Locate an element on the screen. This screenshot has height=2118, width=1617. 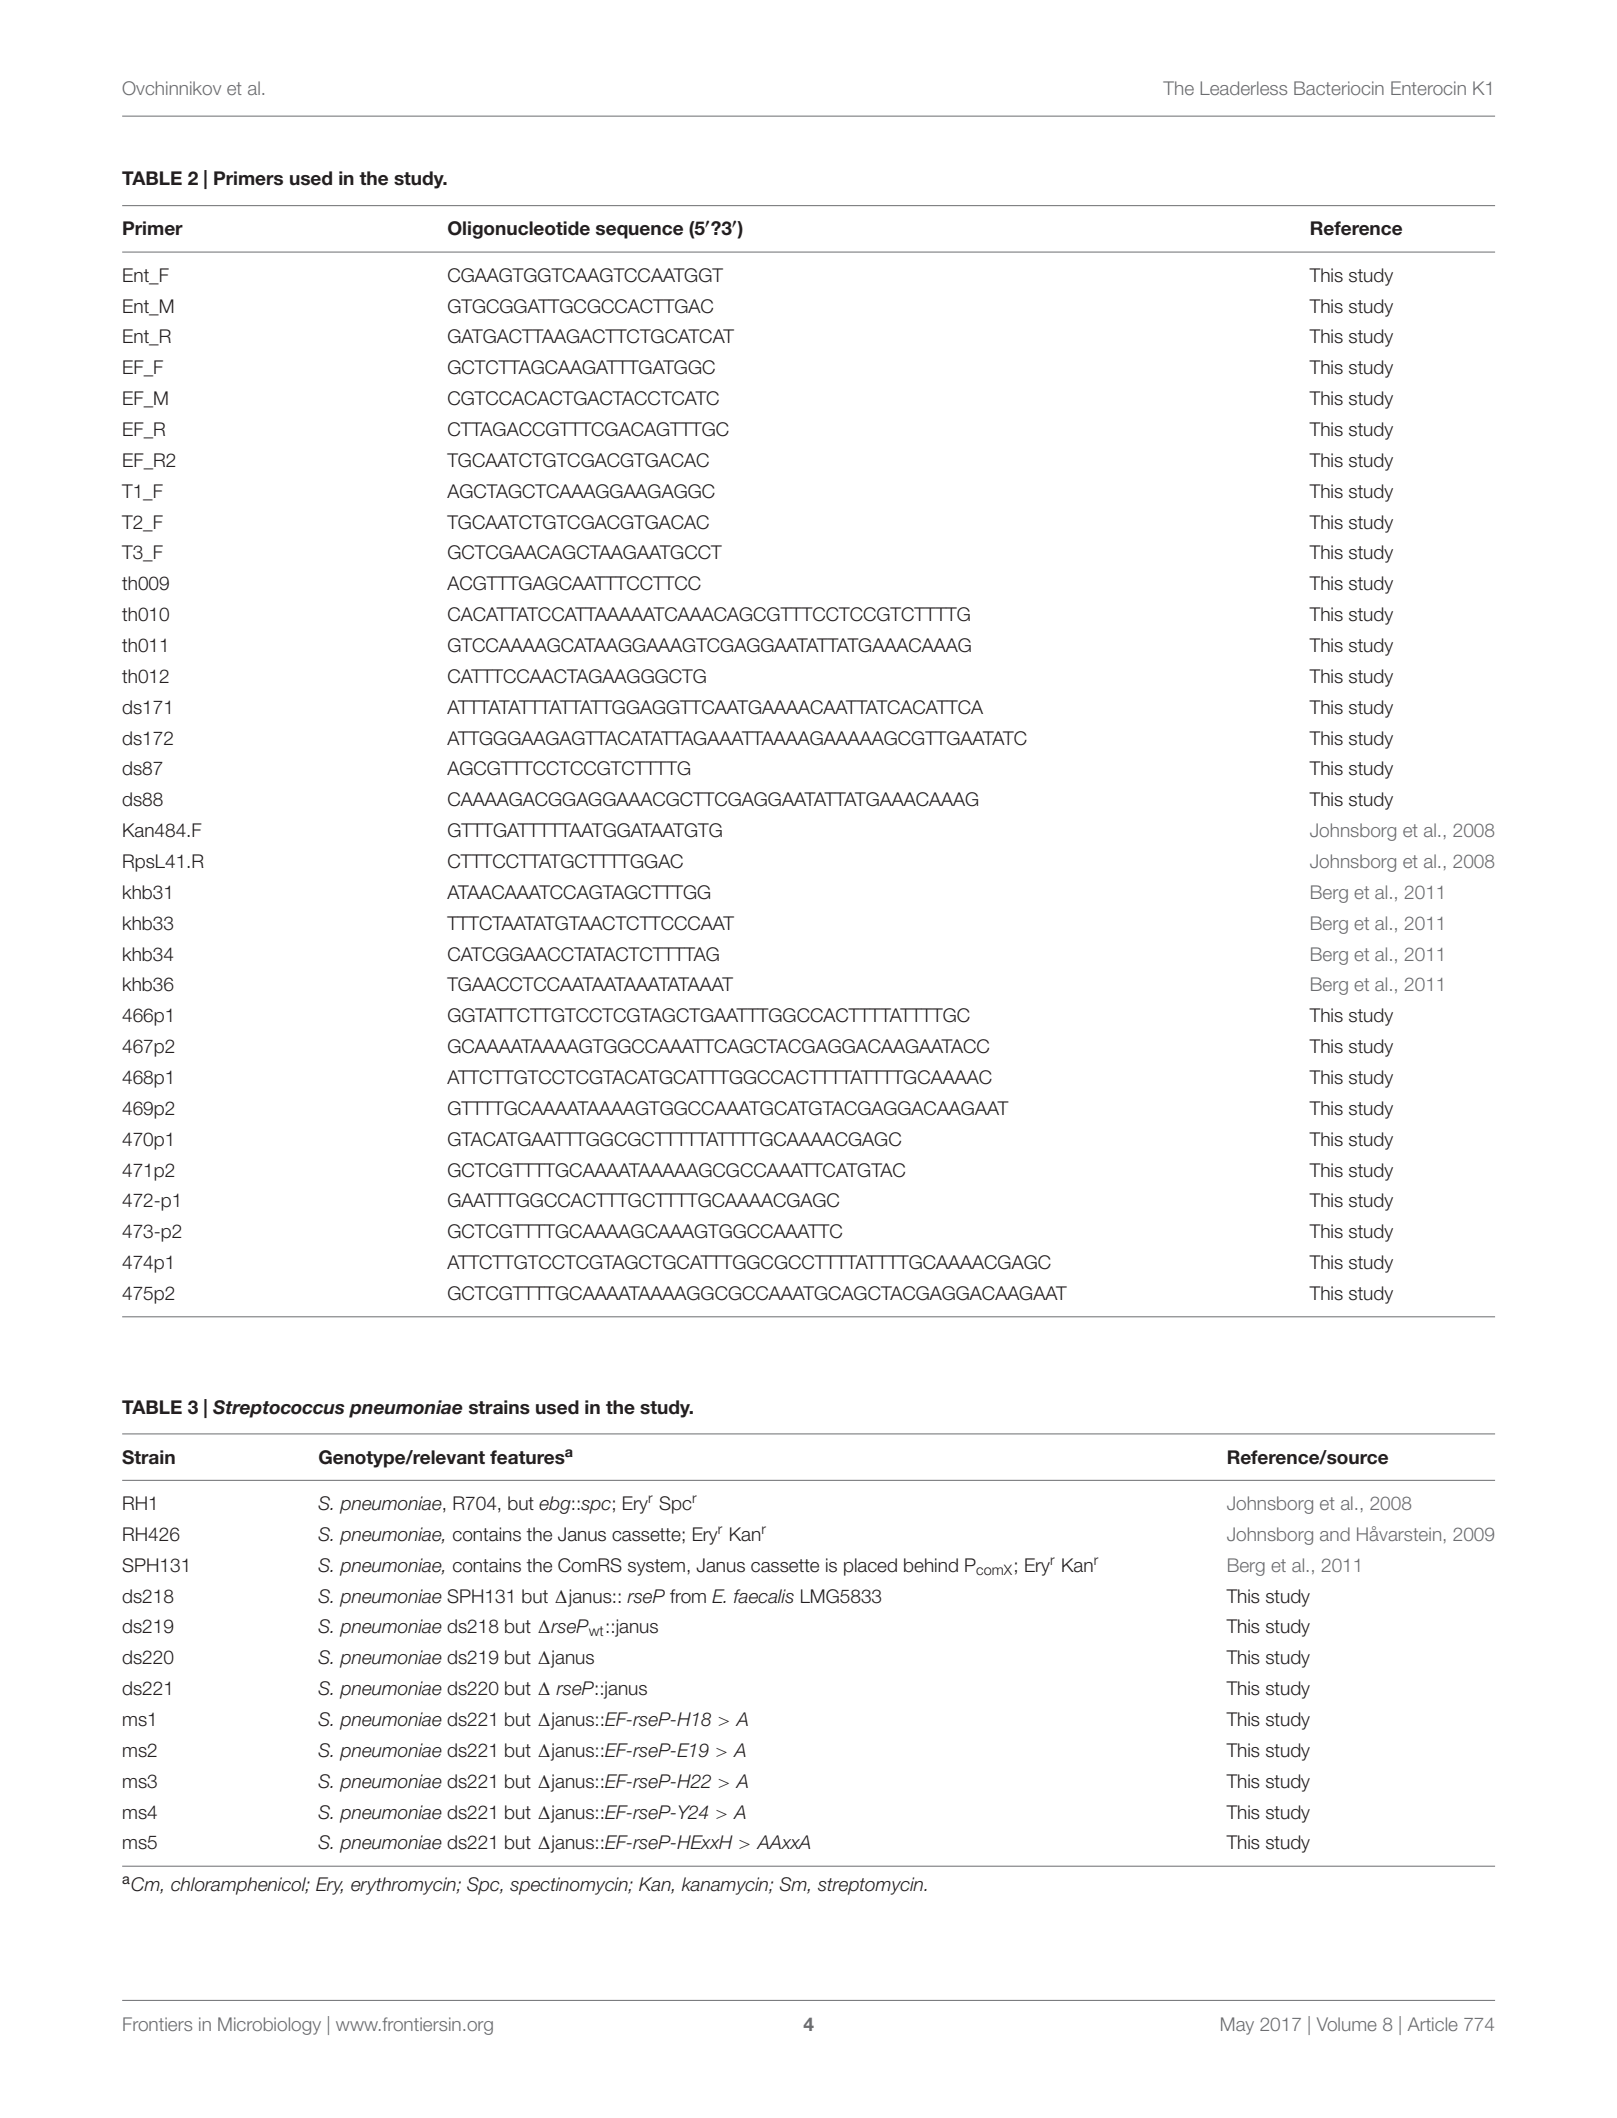
Volume is located at coordinates (1347, 2024).
